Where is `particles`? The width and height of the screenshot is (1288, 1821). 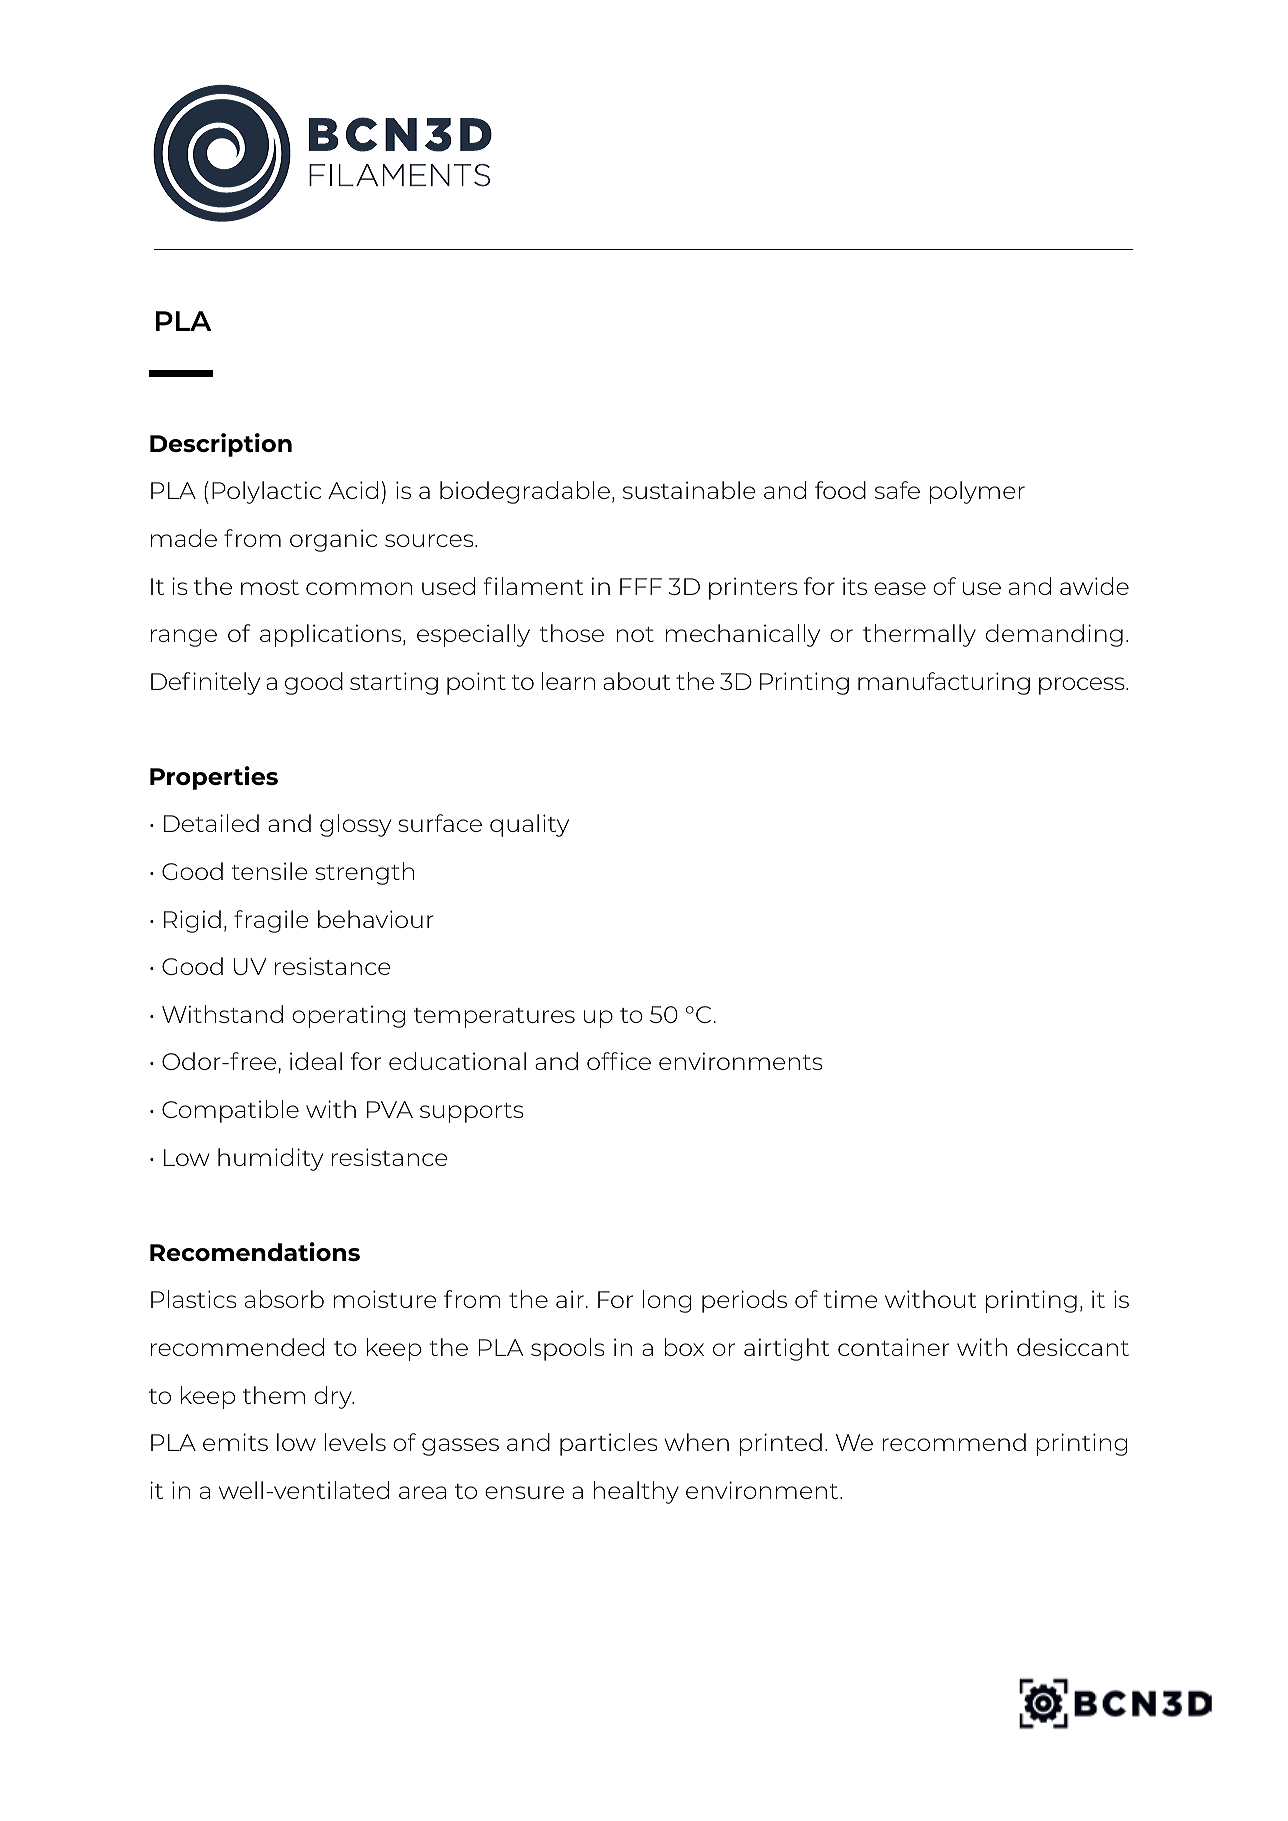
particles is located at coordinates (609, 1444).
